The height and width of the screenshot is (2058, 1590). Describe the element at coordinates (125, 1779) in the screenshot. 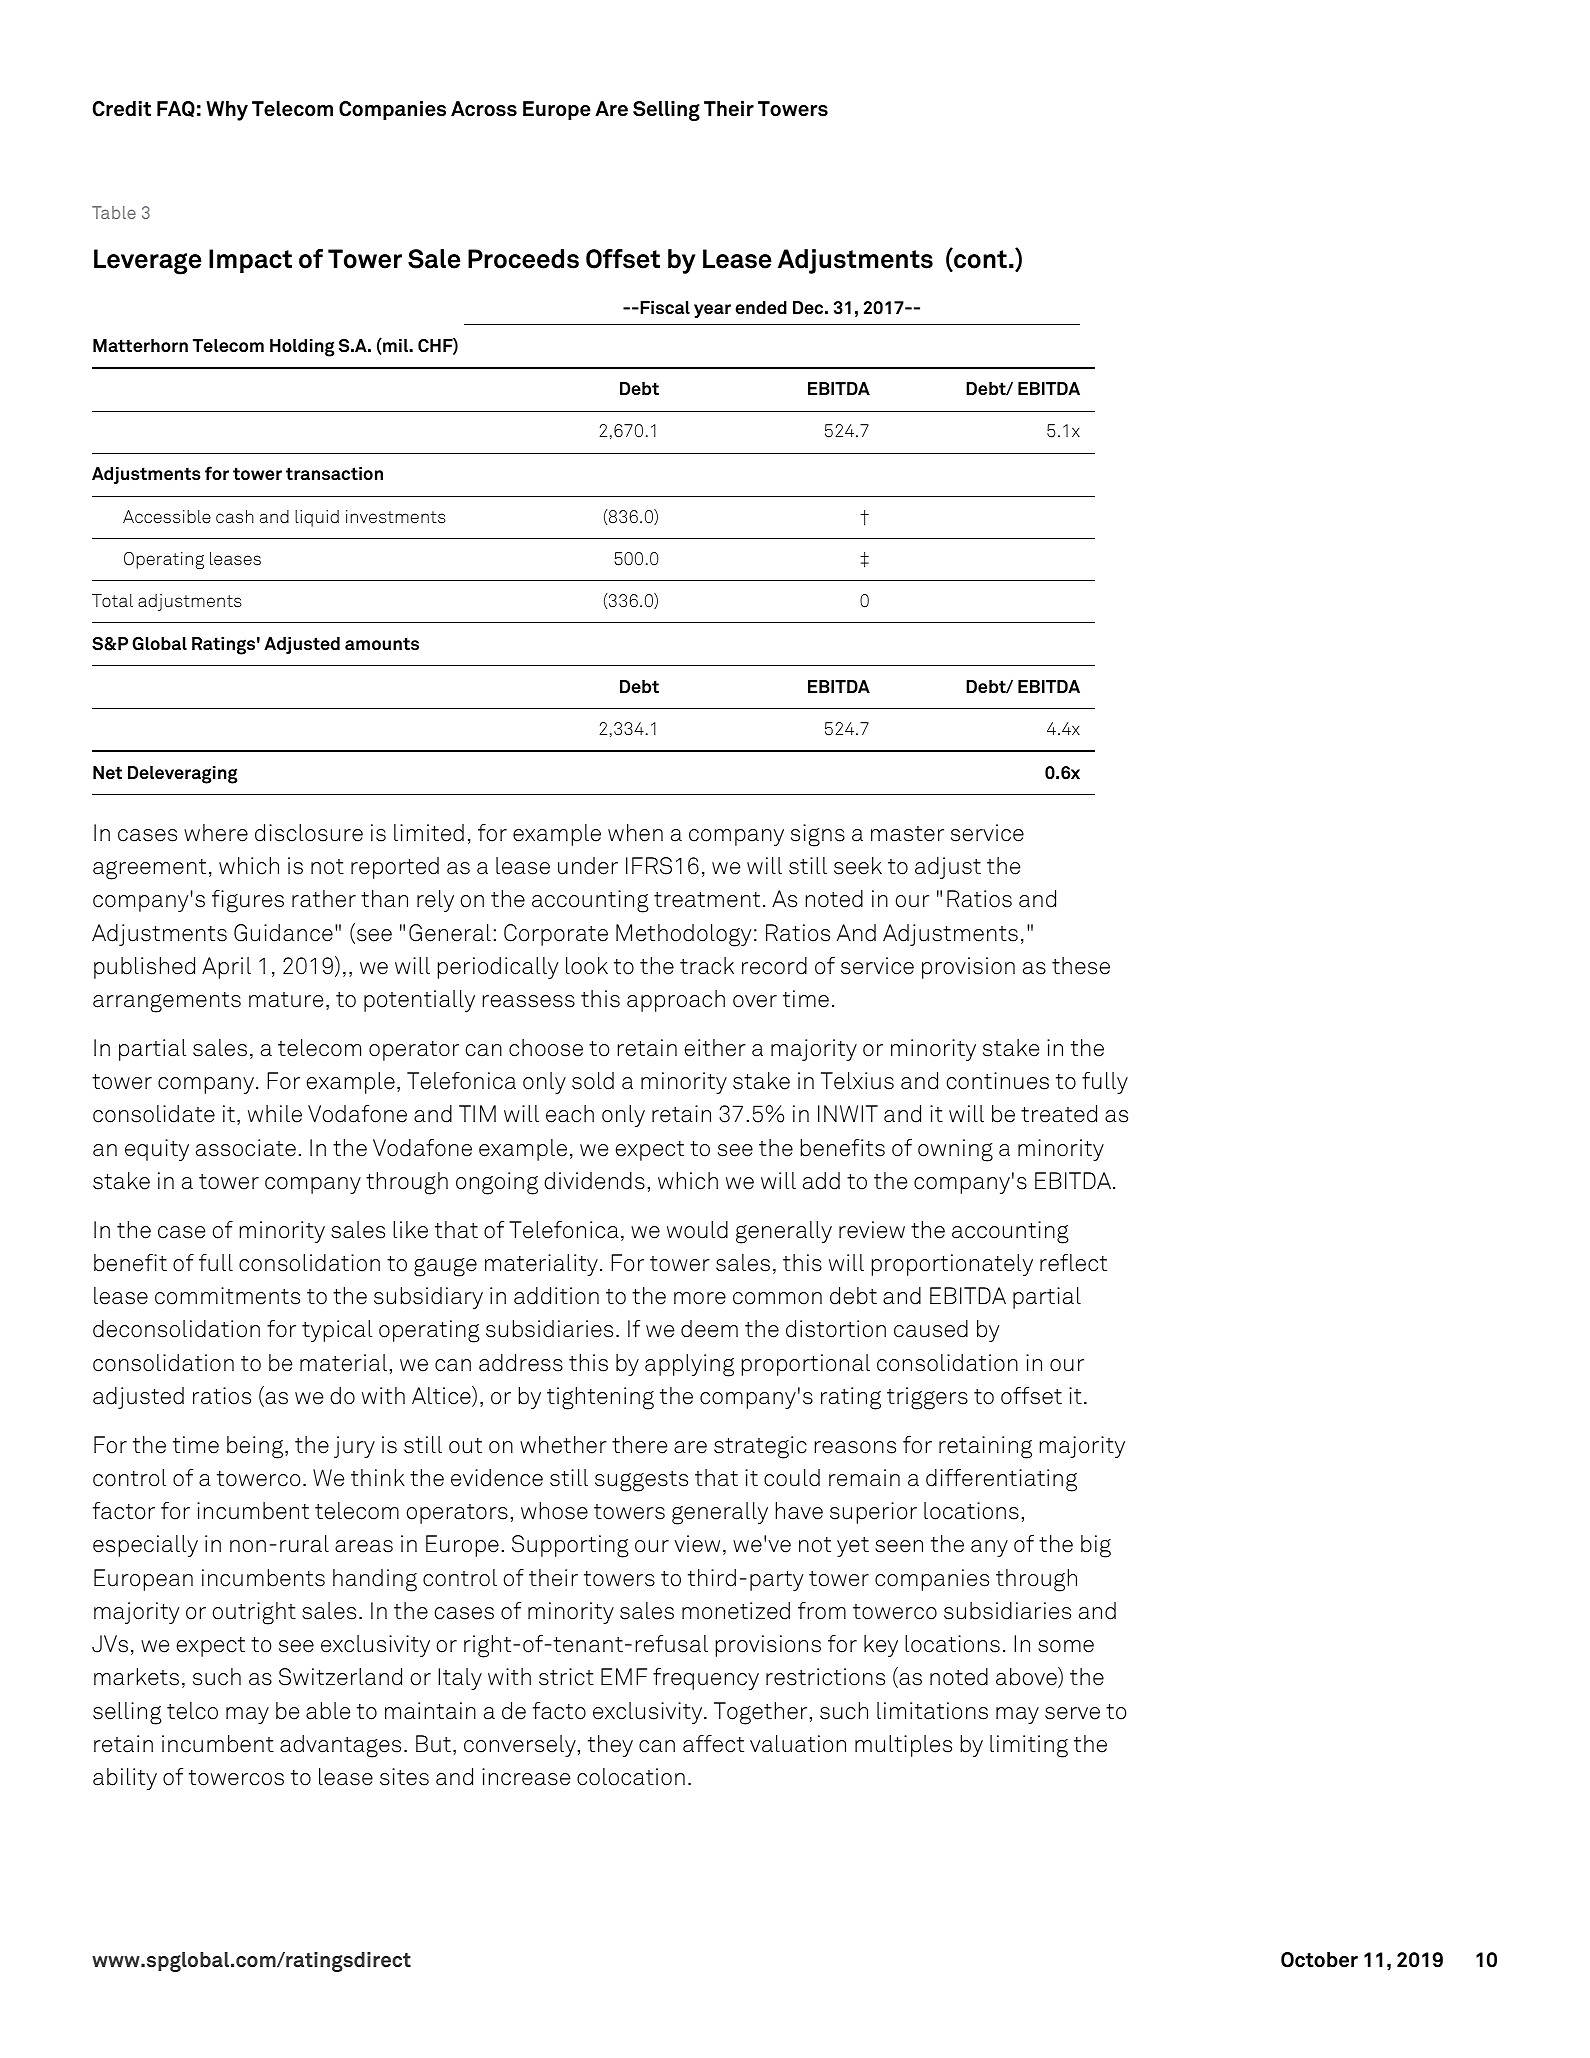

I see `ability` at that location.
